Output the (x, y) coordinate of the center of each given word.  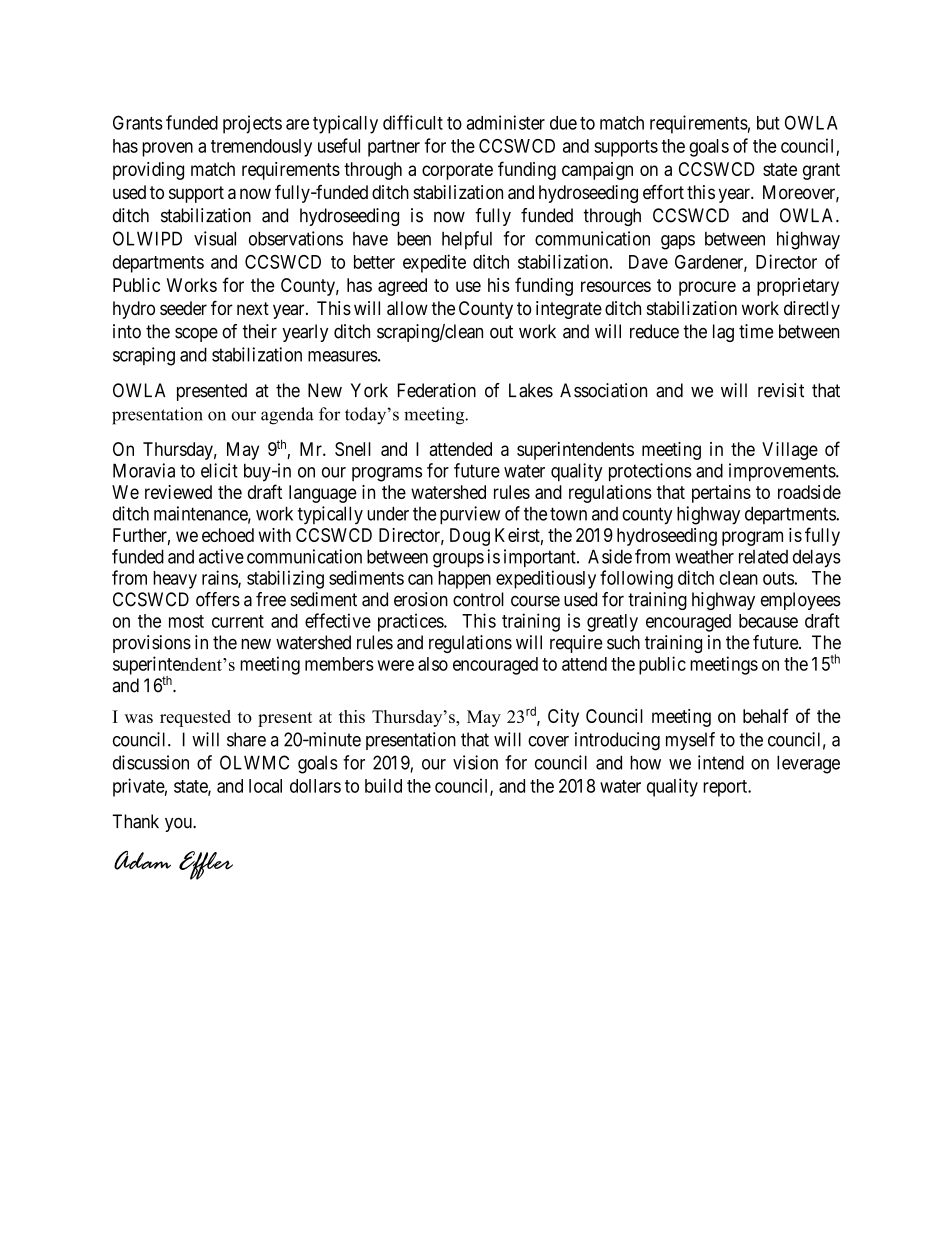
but (768, 123)
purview (470, 515)
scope (196, 335)
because (768, 621)
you (179, 825)
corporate (457, 171)
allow (407, 308)
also (433, 664)
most (186, 621)
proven (167, 149)
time (756, 331)
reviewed (178, 492)
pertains (721, 494)
